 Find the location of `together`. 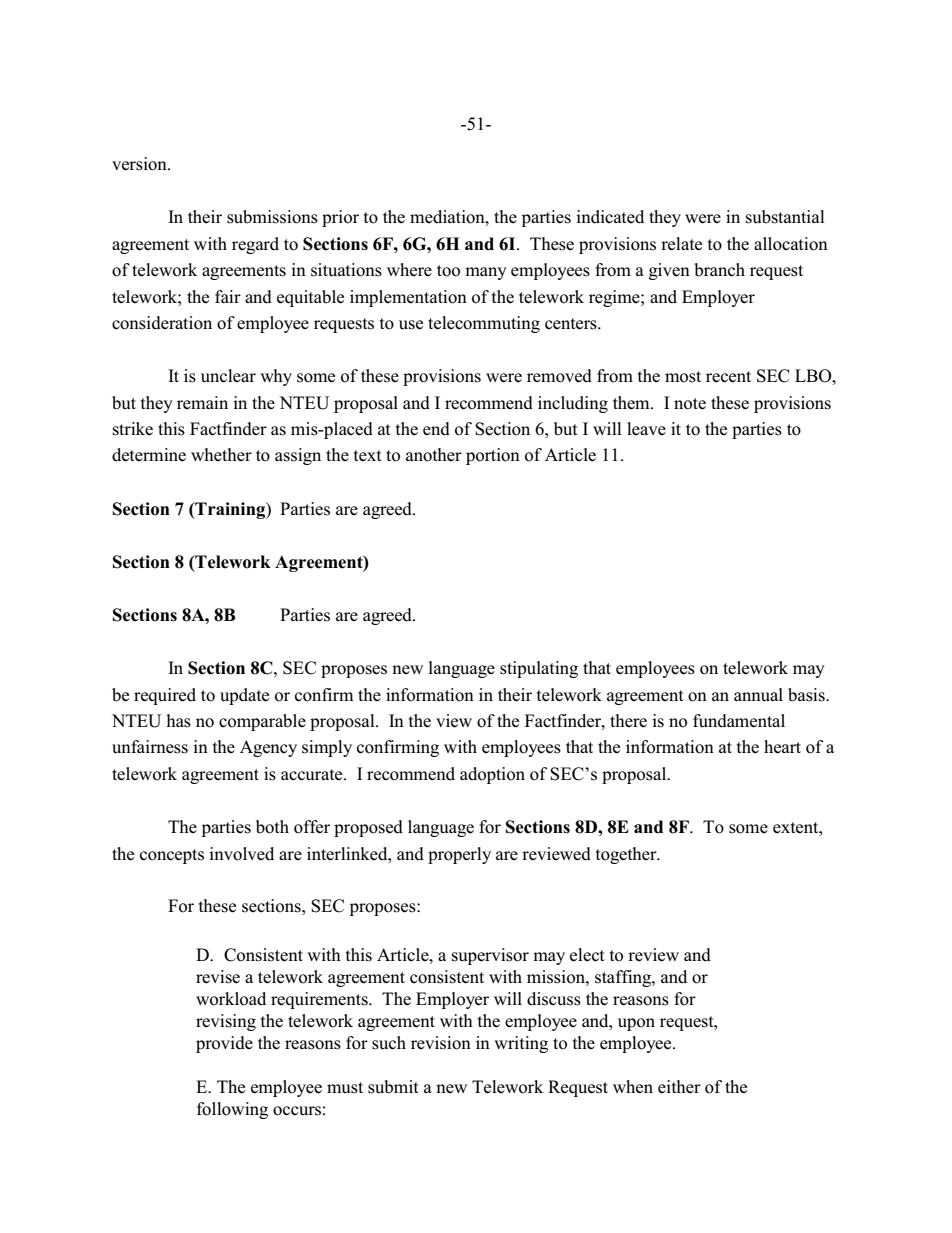

together is located at coordinates (627, 855).
